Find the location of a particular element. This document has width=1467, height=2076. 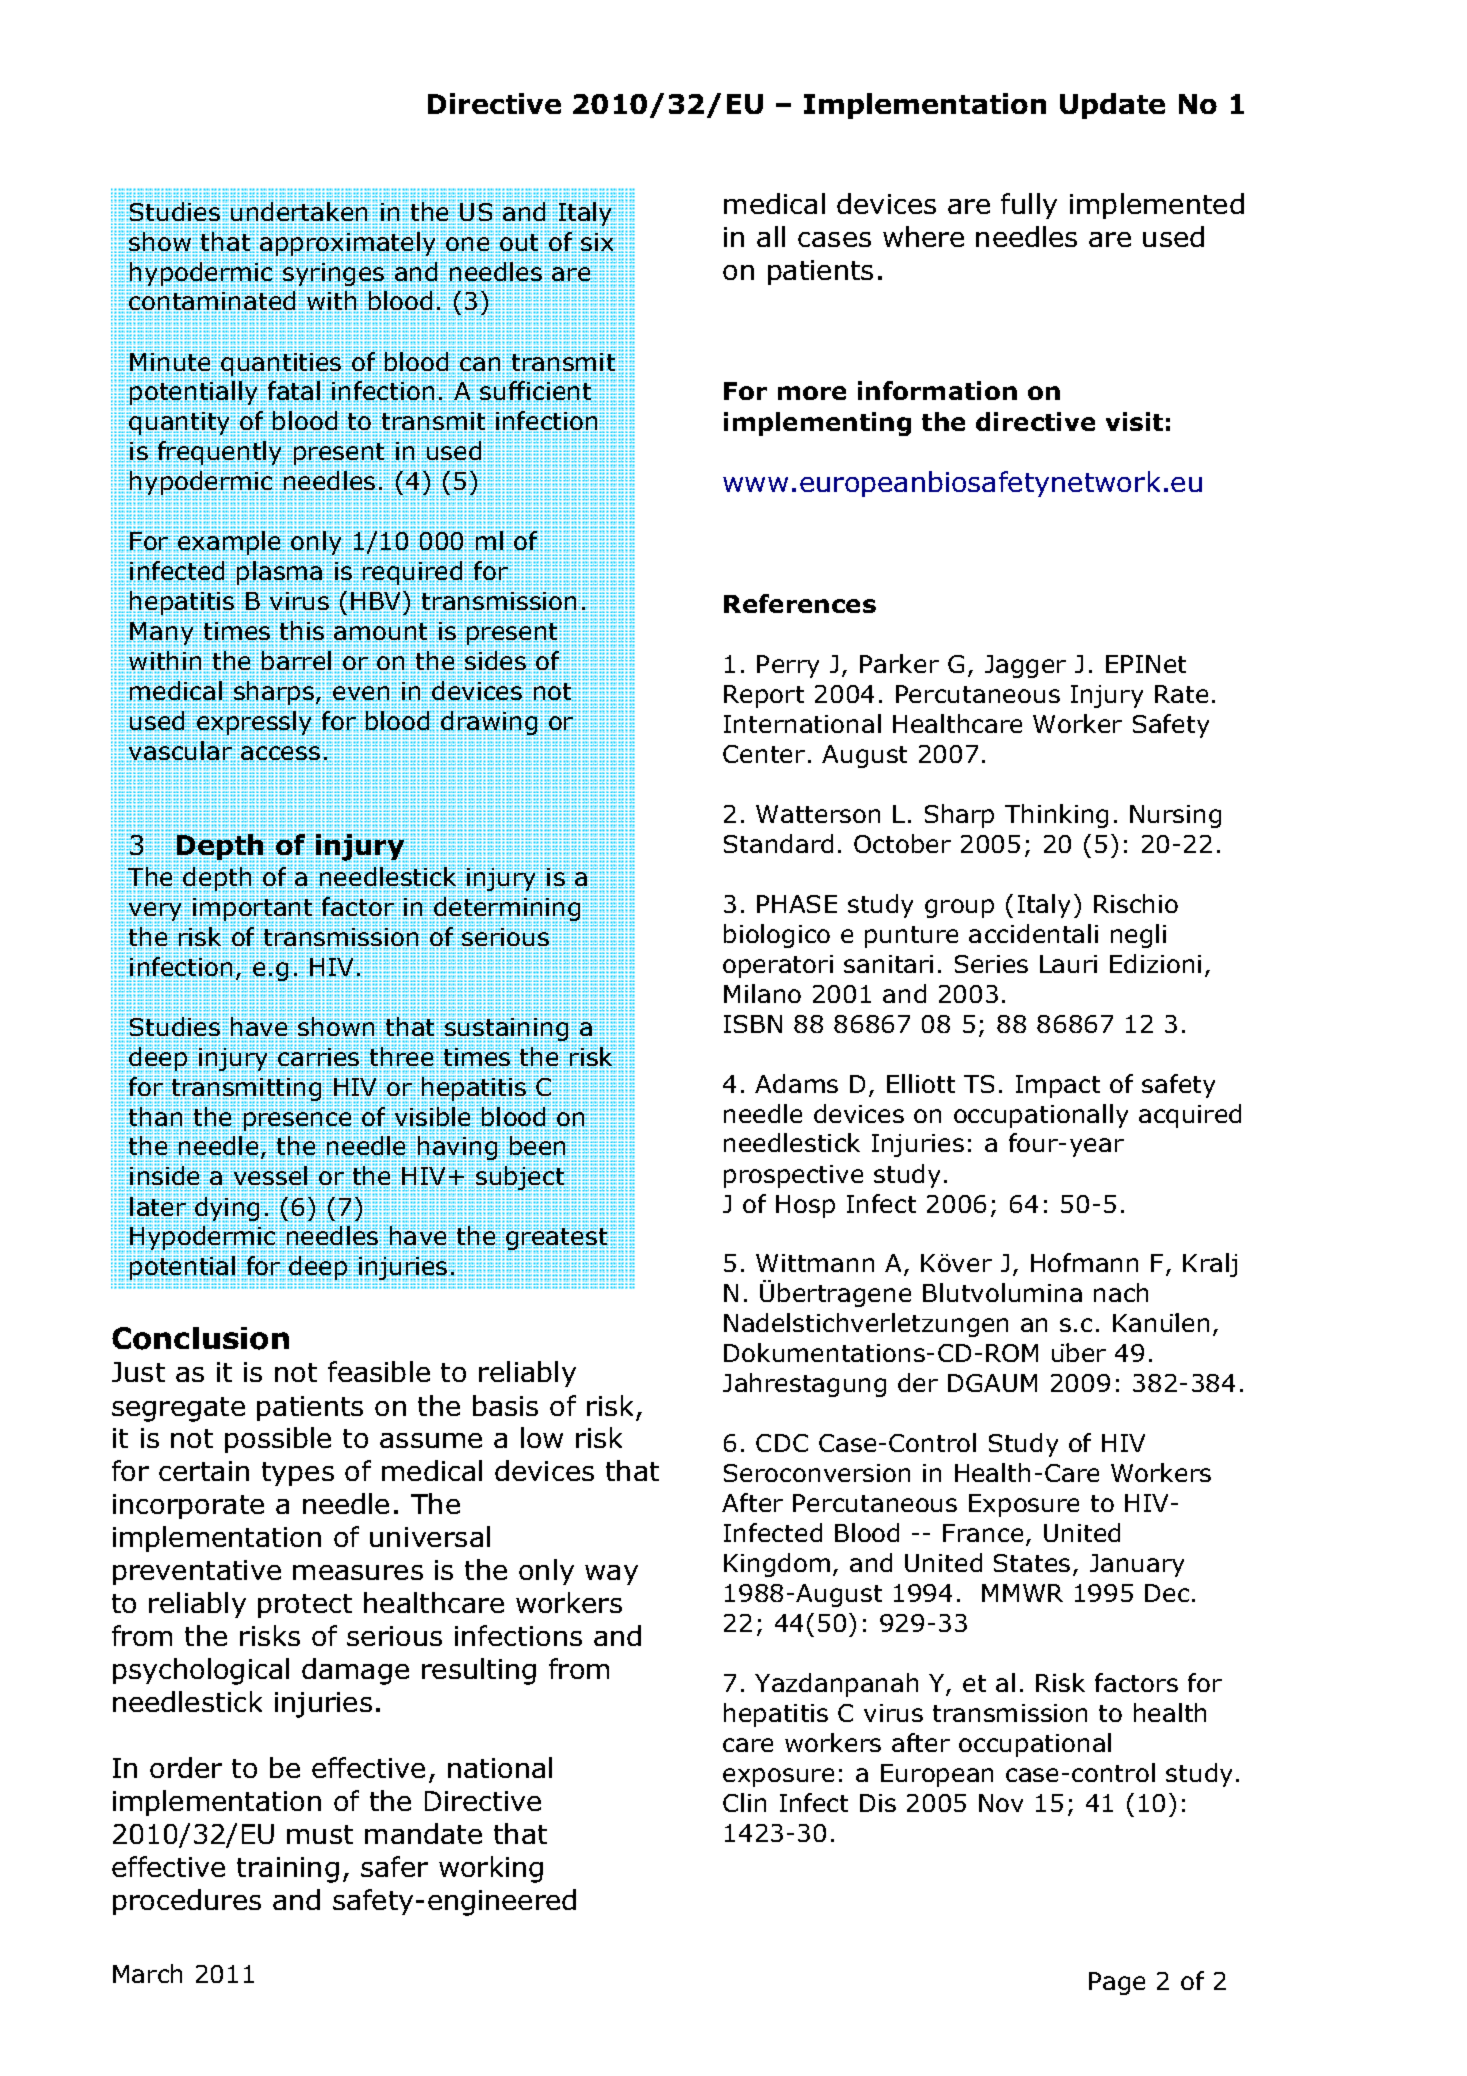

Update is located at coordinates (1112, 106).
